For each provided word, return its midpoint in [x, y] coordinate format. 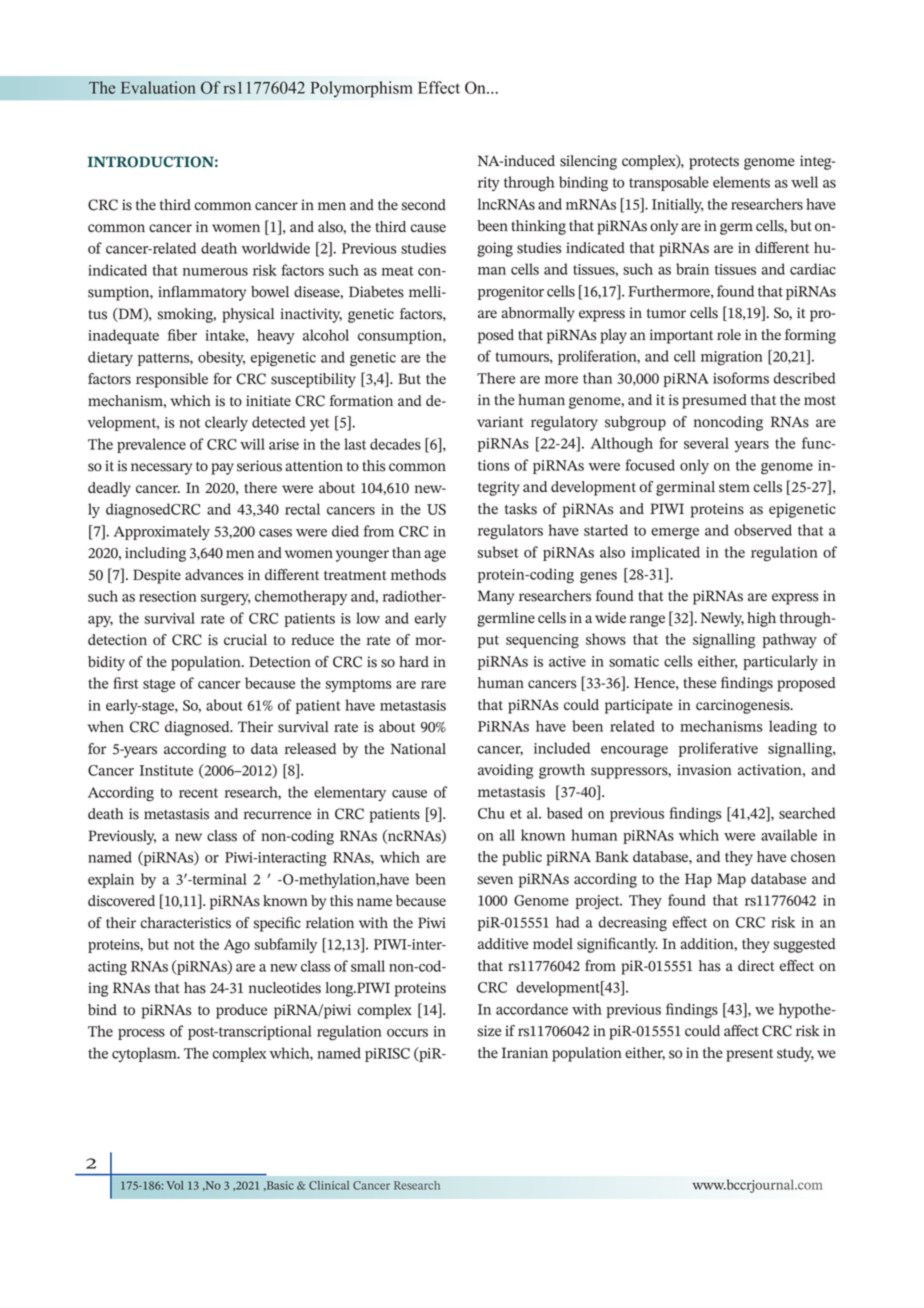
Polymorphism [361, 89]
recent [198, 793]
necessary [161, 469]
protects [714, 163]
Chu [491, 813]
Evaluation [158, 87]
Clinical [329, 1185]
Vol [175, 1185]
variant [500, 421]
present [749, 1055]
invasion [704, 770]
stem [734, 487]
